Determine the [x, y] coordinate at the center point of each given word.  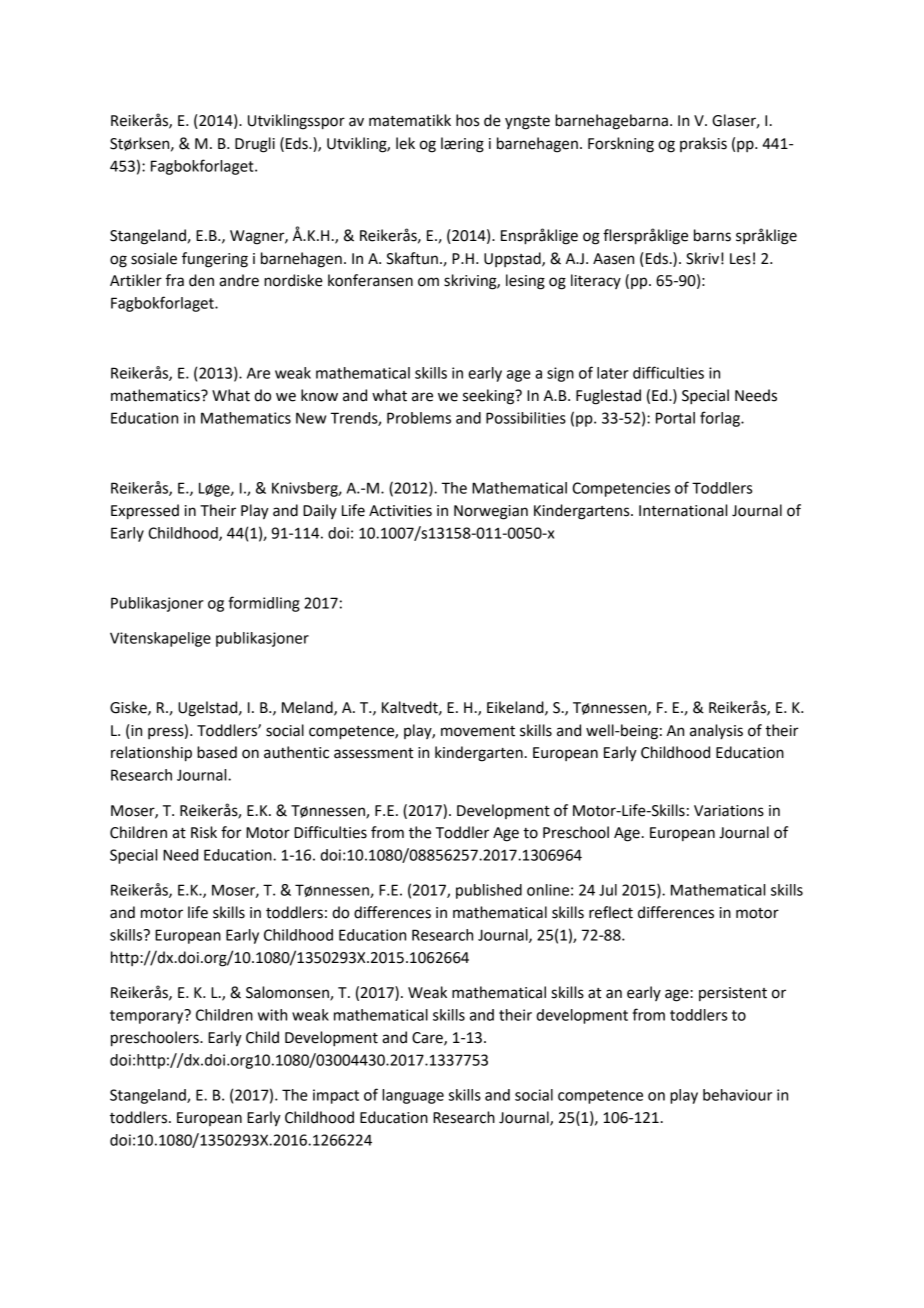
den [201, 280]
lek [405, 143]
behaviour [737, 1095]
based [217, 752]
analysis [716, 731]
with [272, 1015]
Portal [675, 418]
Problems [419, 418]
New [311, 418]
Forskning [621, 145]
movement [478, 731]
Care [428, 1039]
